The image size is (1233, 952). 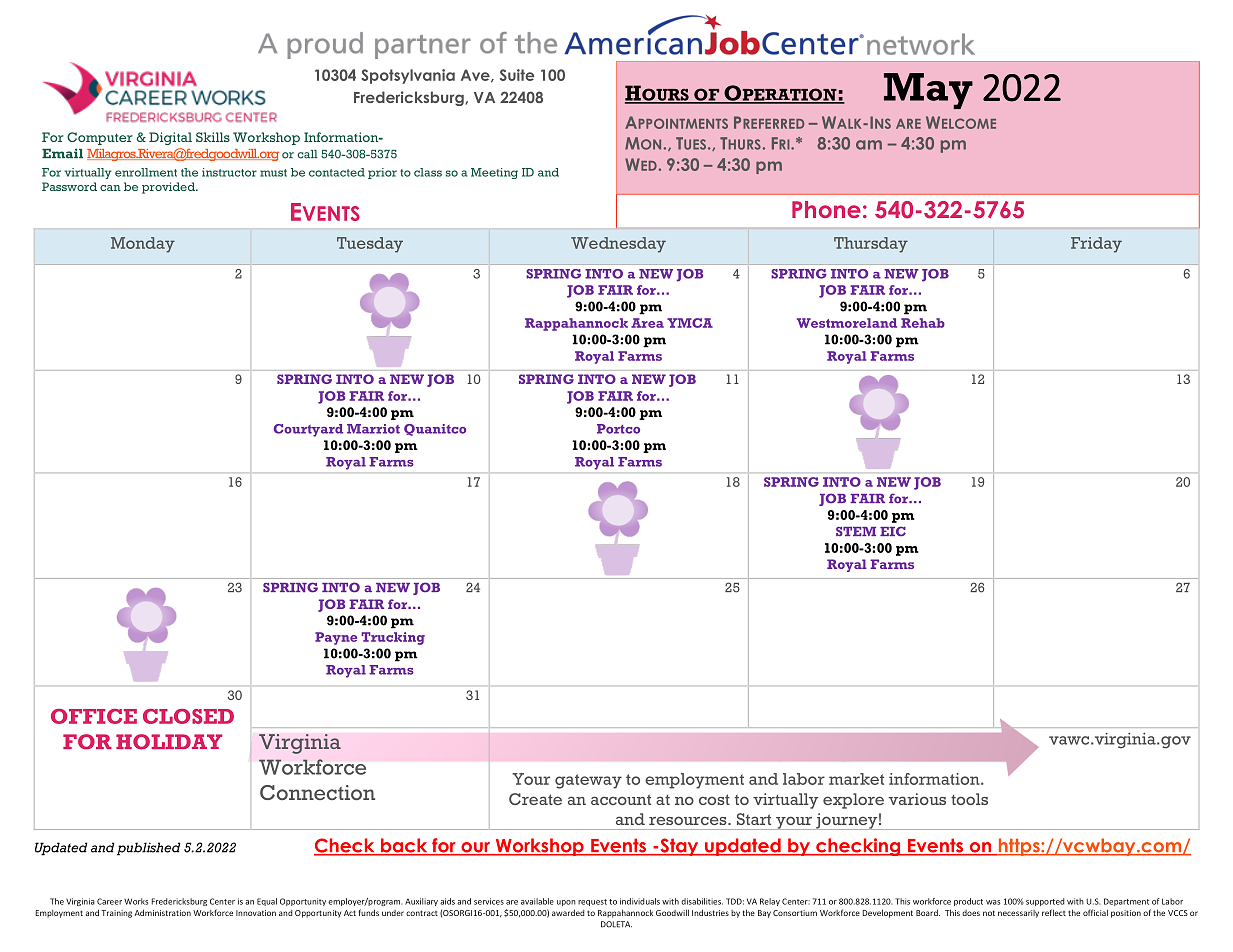 What do you see at coordinates (213, 137) in the screenshot?
I see `Skills` at bounding box center [213, 137].
